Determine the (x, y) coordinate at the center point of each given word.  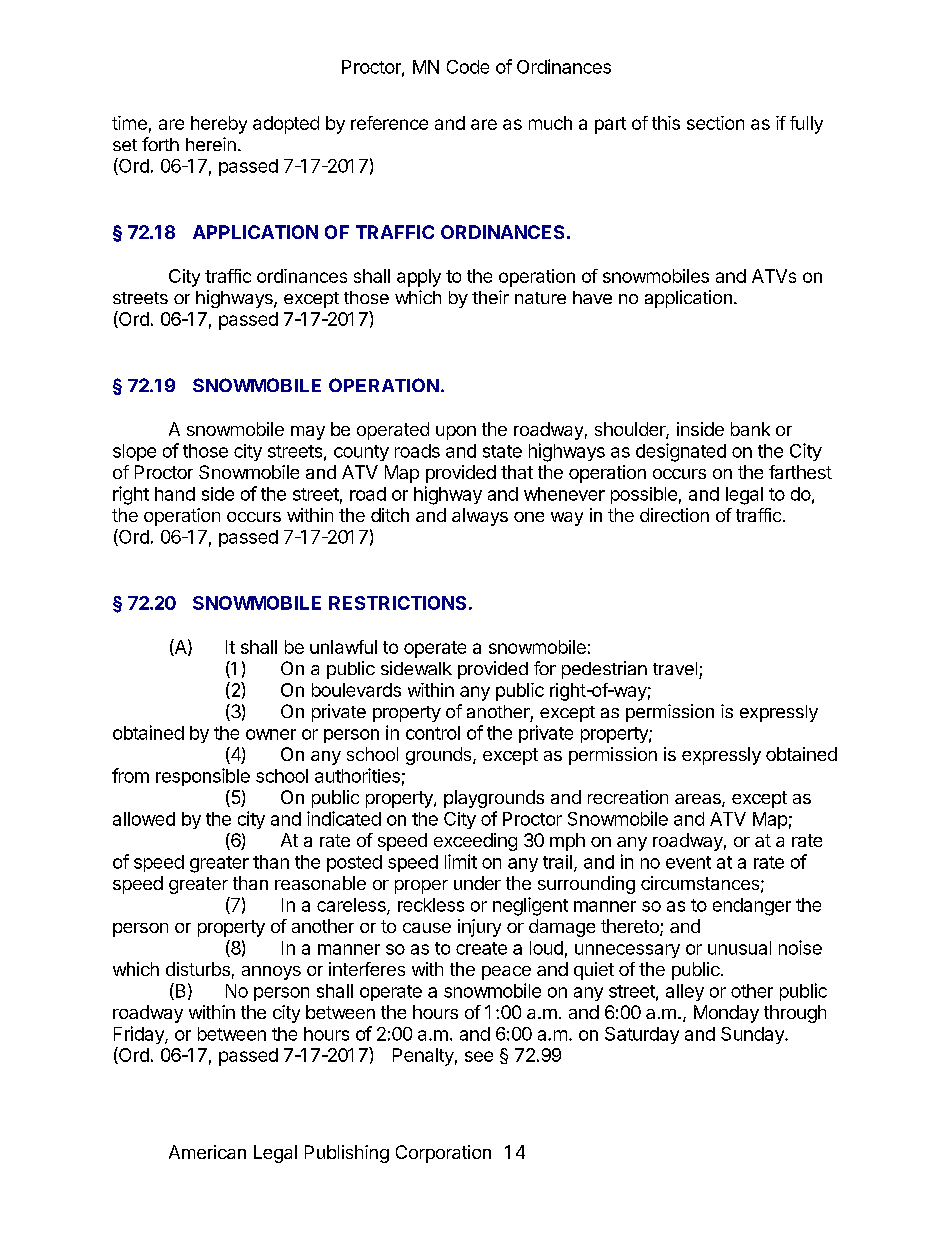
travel (675, 668)
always (480, 517)
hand (175, 494)
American (207, 1152)
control (433, 733)
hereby (219, 125)
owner (271, 734)
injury (479, 928)
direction (674, 515)
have (592, 297)
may (308, 433)
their (490, 297)
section (715, 123)
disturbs (198, 969)
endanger (752, 907)
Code (468, 67)
